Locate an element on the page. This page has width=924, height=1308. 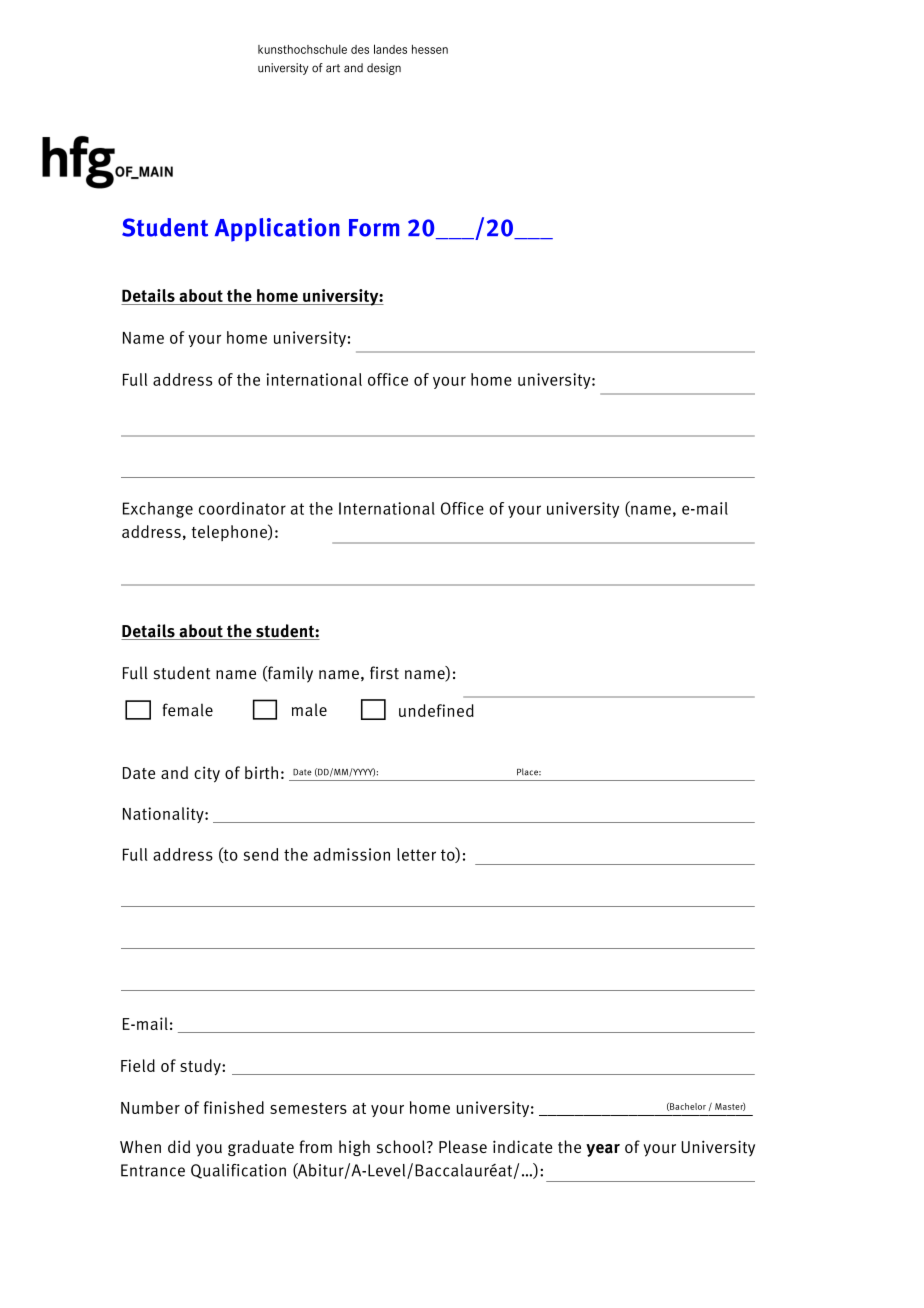
coordinator is located at coordinates (242, 508).
